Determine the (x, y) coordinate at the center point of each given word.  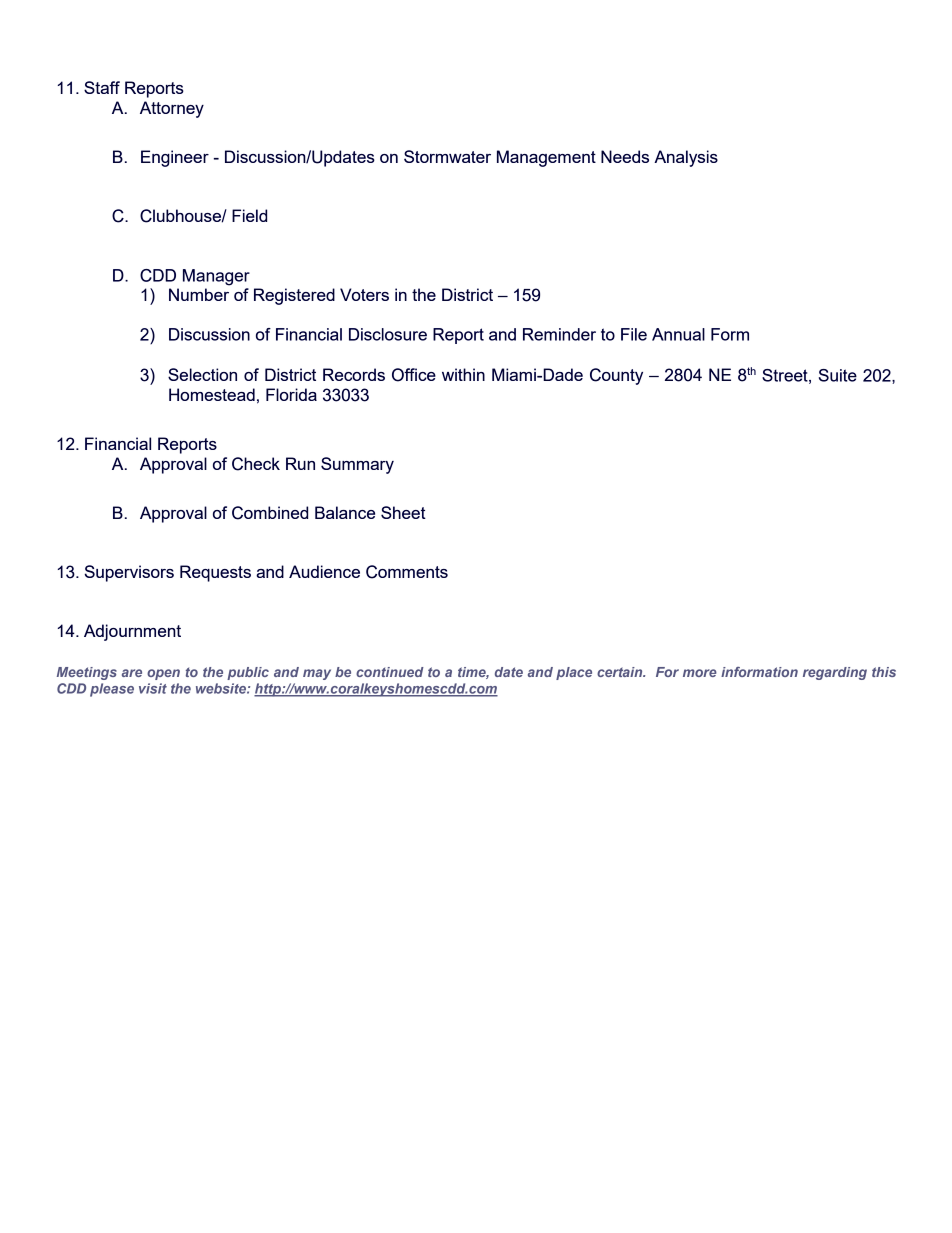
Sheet (403, 512)
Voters (364, 294)
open (163, 674)
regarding (835, 673)
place (574, 673)
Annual (678, 334)
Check (256, 464)
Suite (838, 375)
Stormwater (447, 156)
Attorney (172, 109)
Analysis (686, 158)
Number (199, 294)
